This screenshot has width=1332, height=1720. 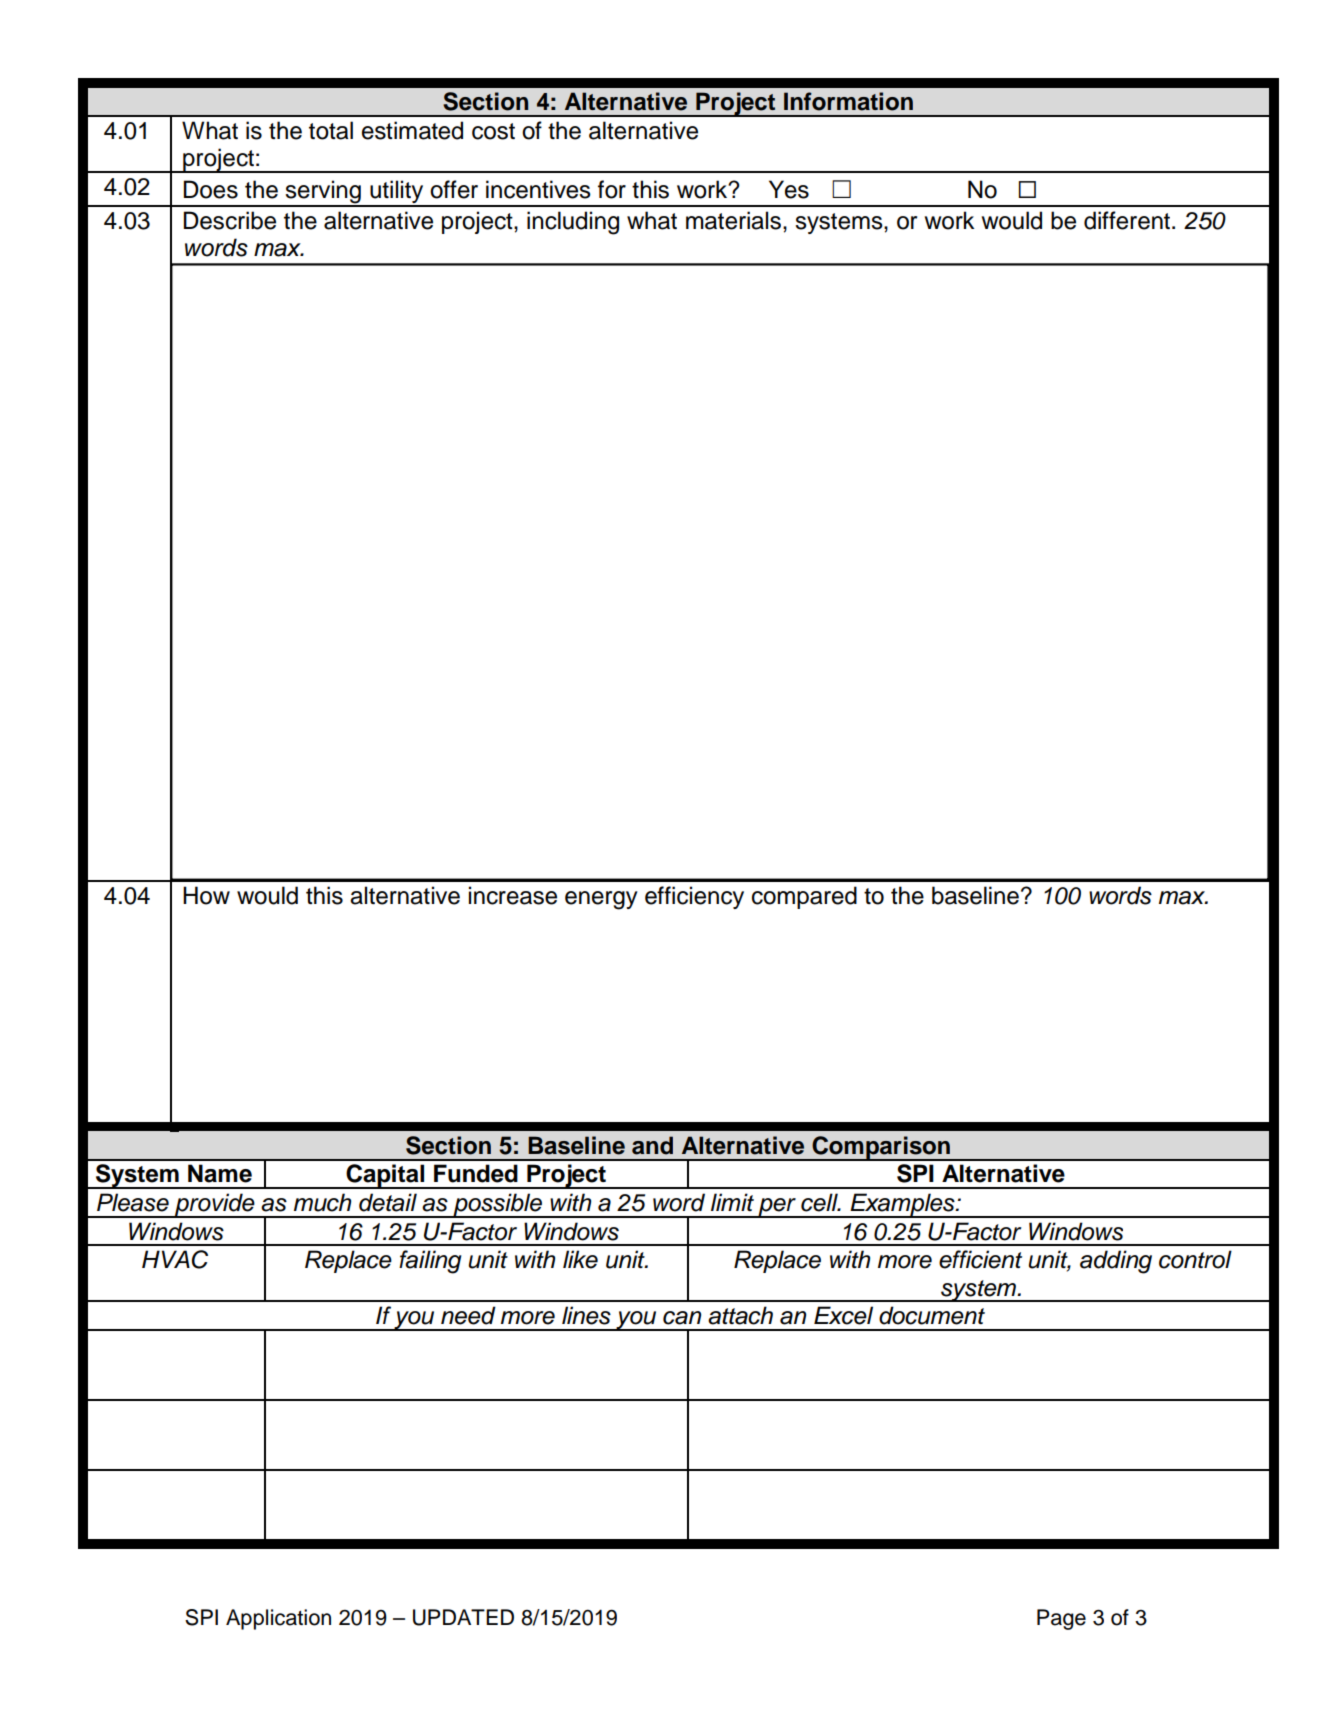 What do you see at coordinates (1061, 1619) in the screenshot?
I see `Page` at bounding box center [1061, 1619].
